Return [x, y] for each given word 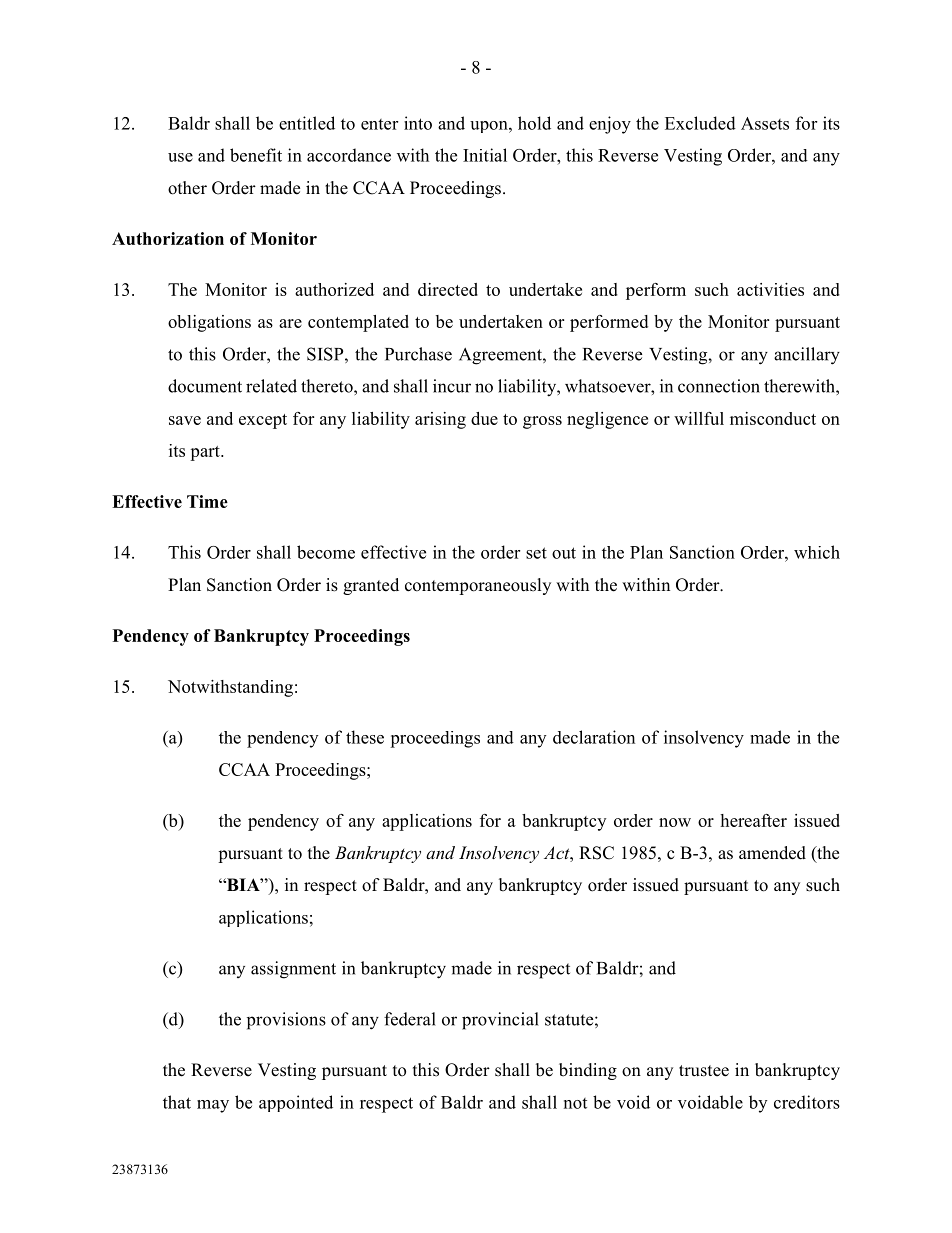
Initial [485, 155]
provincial [500, 1021]
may [213, 1106]
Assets [765, 123]
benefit [256, 155]
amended [772, 853]
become [326, 552]
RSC [596, 853]
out [564, 553]
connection [719, 386]
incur [452, 386]
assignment [293, 970]
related [271, 386]
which [817, 552]
